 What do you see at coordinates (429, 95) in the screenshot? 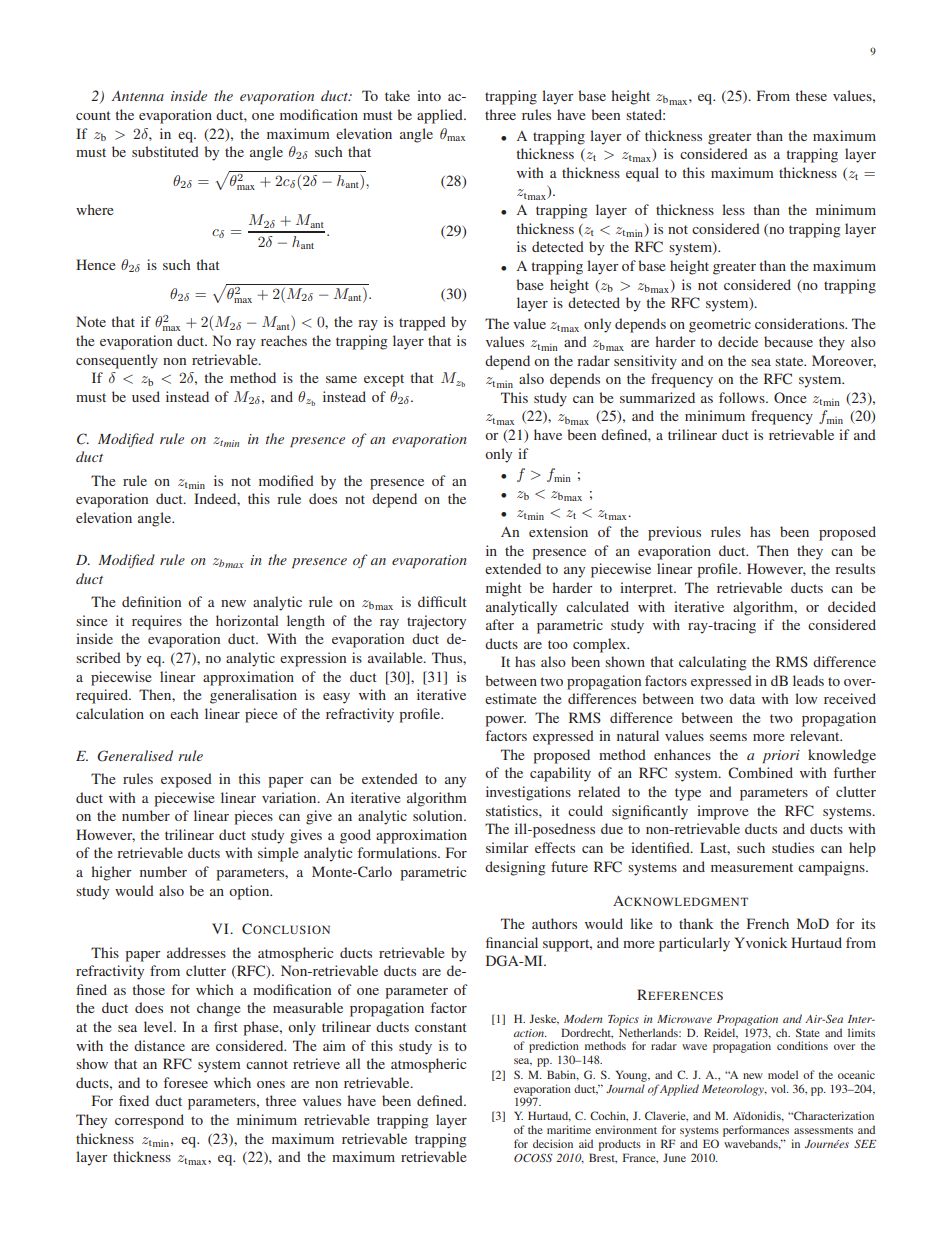
I see `into` at bounding box center [429, 95].
